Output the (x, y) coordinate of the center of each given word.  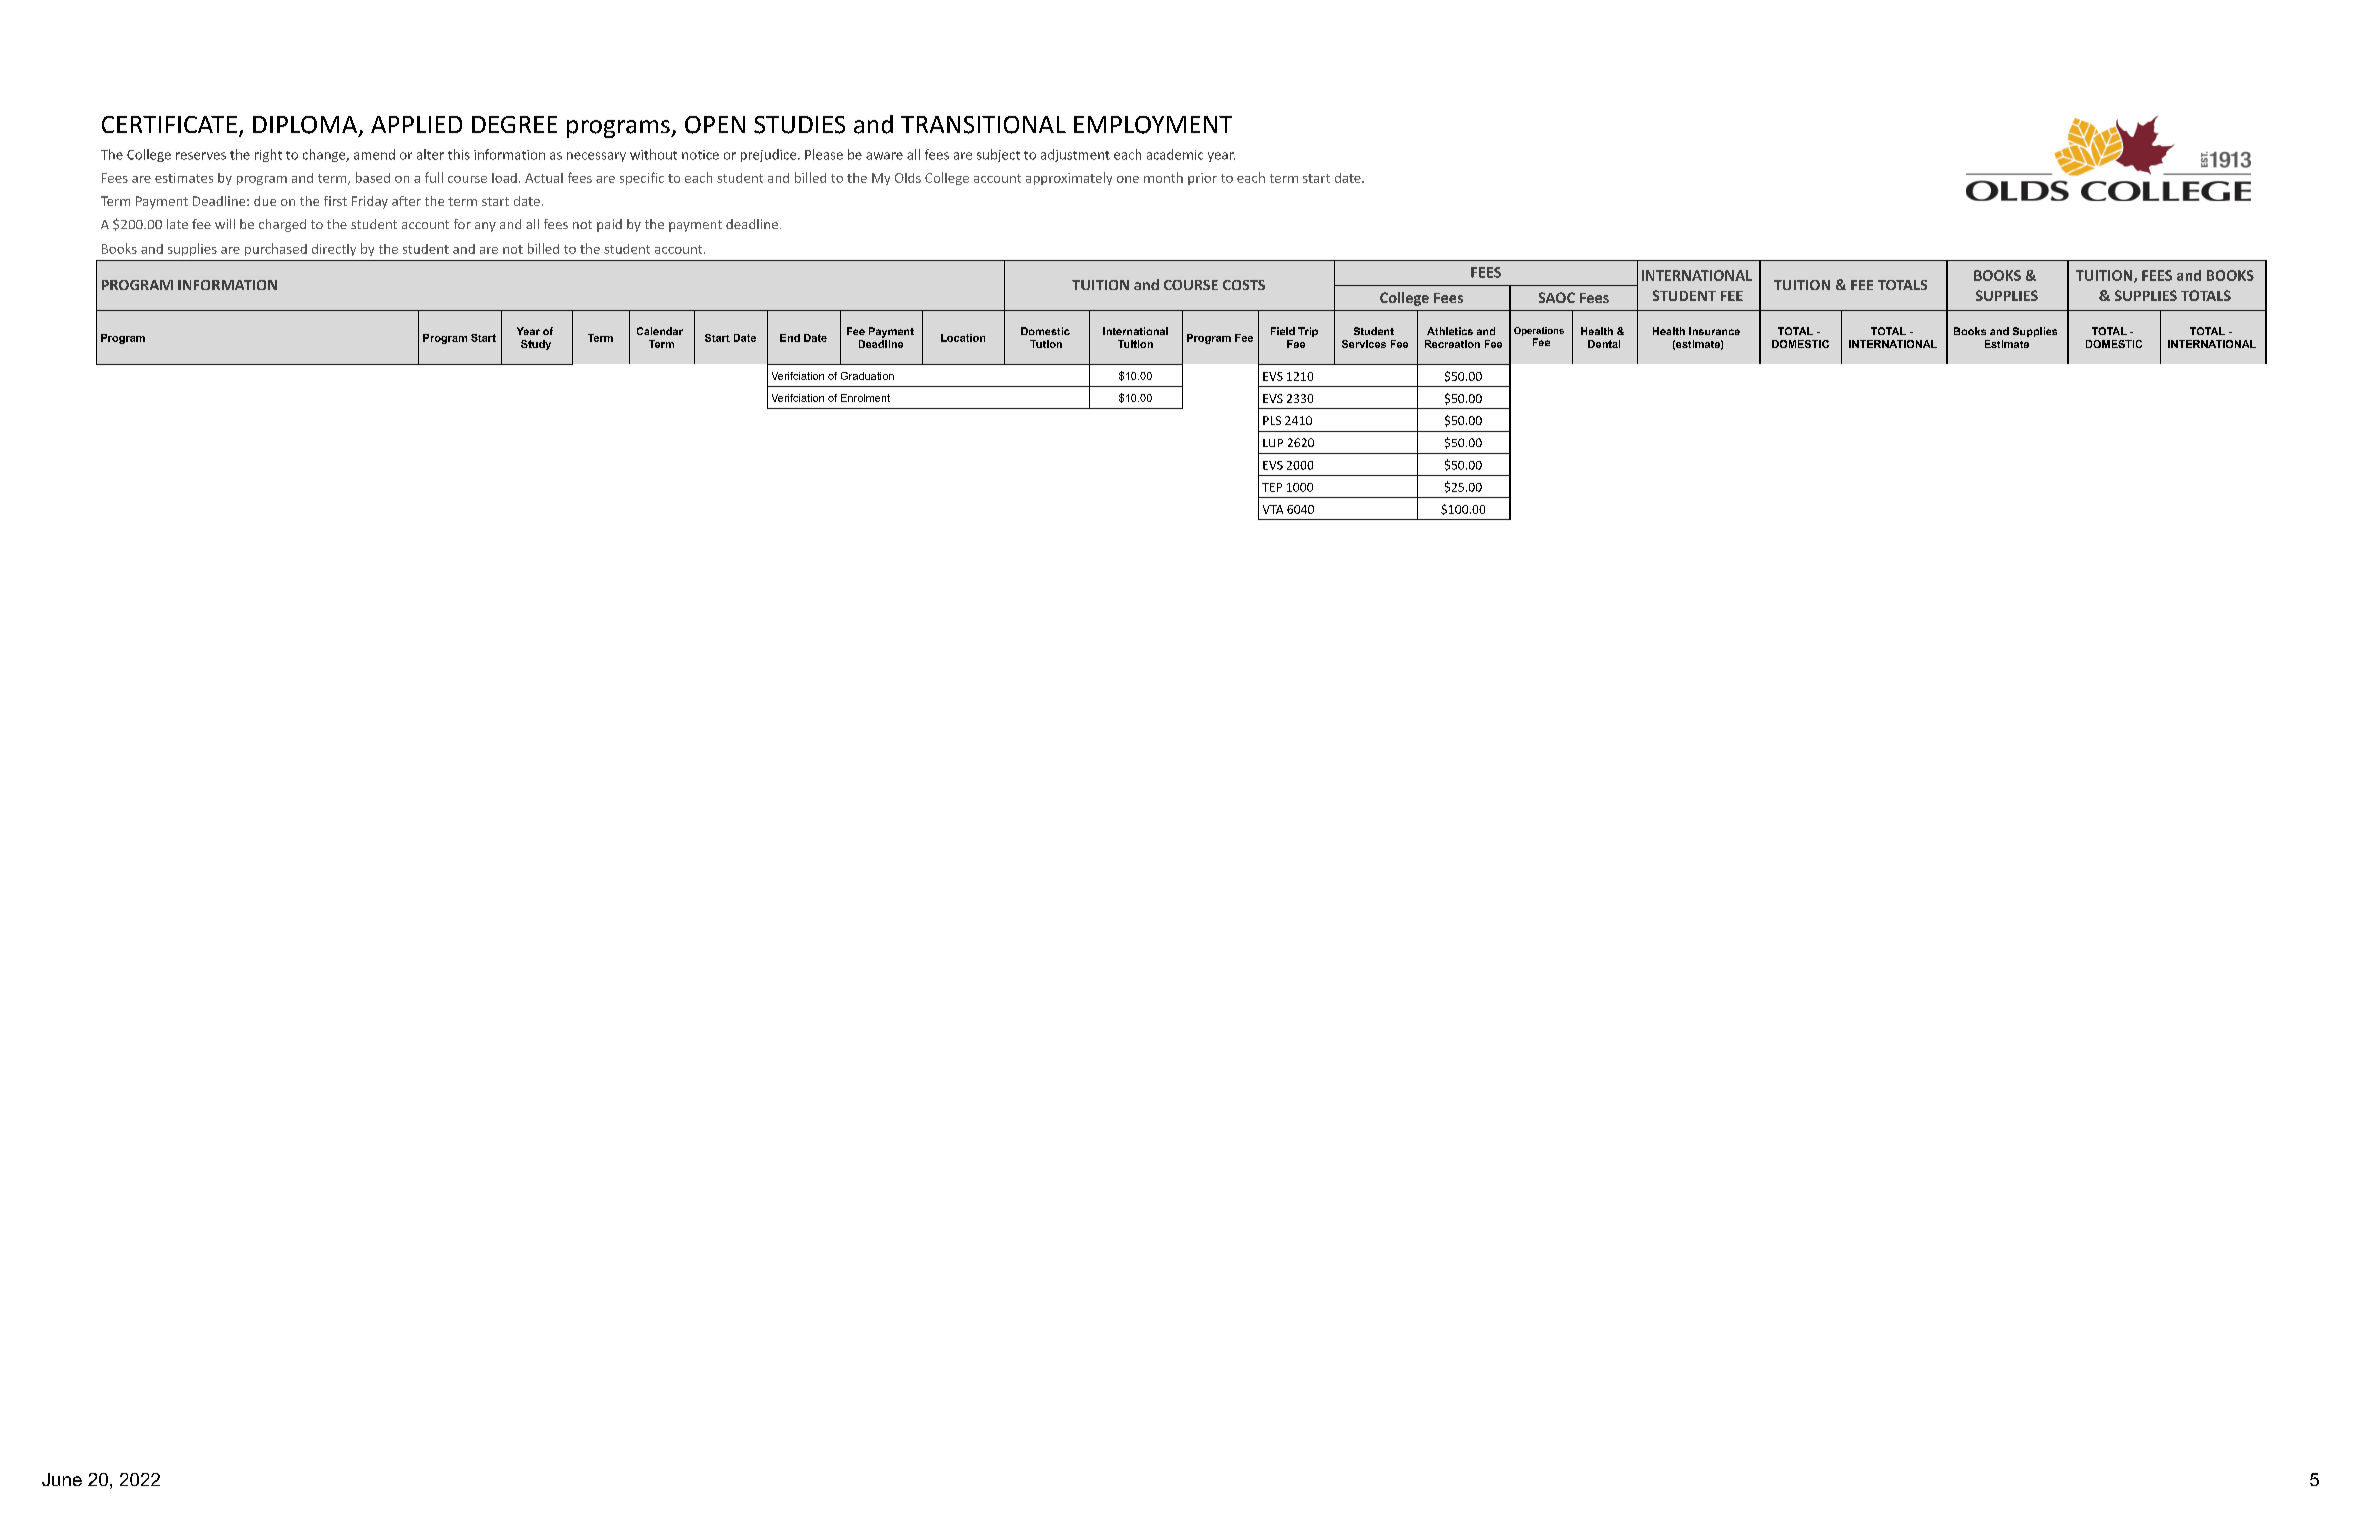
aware (884, 156)
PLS (1272, 420)
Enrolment (865, 398)
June (62, 1479)
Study (536, 345)
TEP (1272, 487)
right (268, 155)
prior (1202, 179)
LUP (1273, 443)
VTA (1273, 509)
